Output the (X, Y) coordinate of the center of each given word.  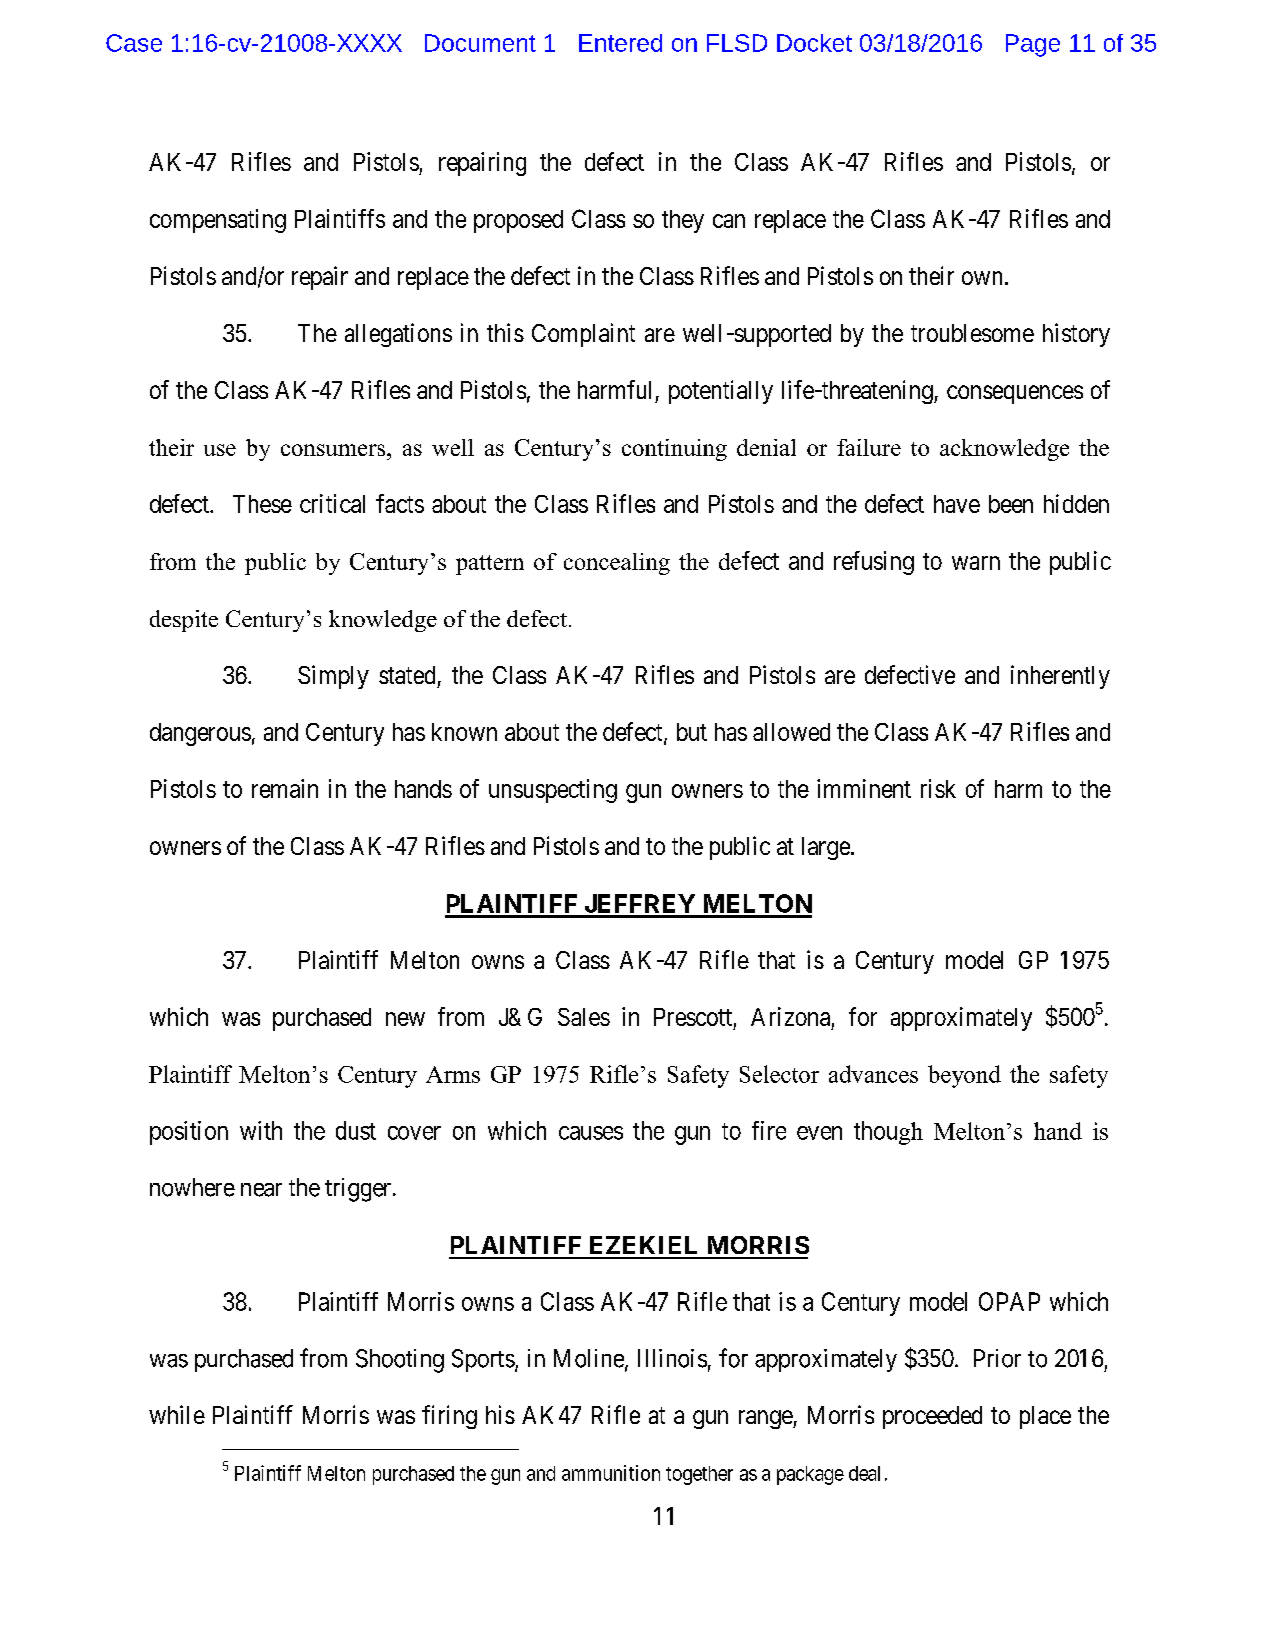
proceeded (932, 1417)
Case (134, 43)
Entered (620, 43)
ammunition (611, 1473)
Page (1033, 45)
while (177, 1414)
